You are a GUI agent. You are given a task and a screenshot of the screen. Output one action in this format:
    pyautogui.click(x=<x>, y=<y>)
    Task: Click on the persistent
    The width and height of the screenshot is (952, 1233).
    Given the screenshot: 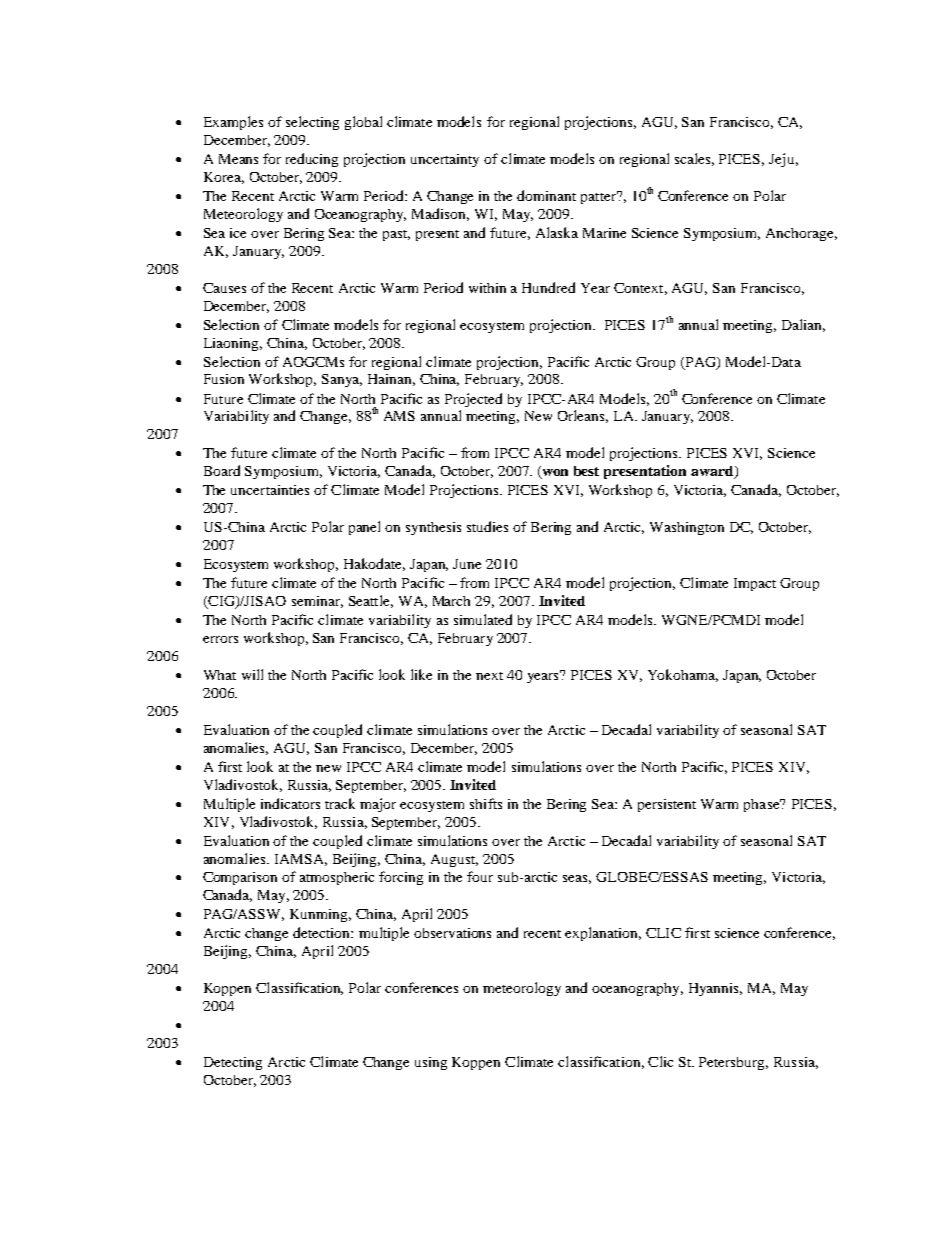 What is the action you would take?
    pyautogui.click(x=667, y=805)
